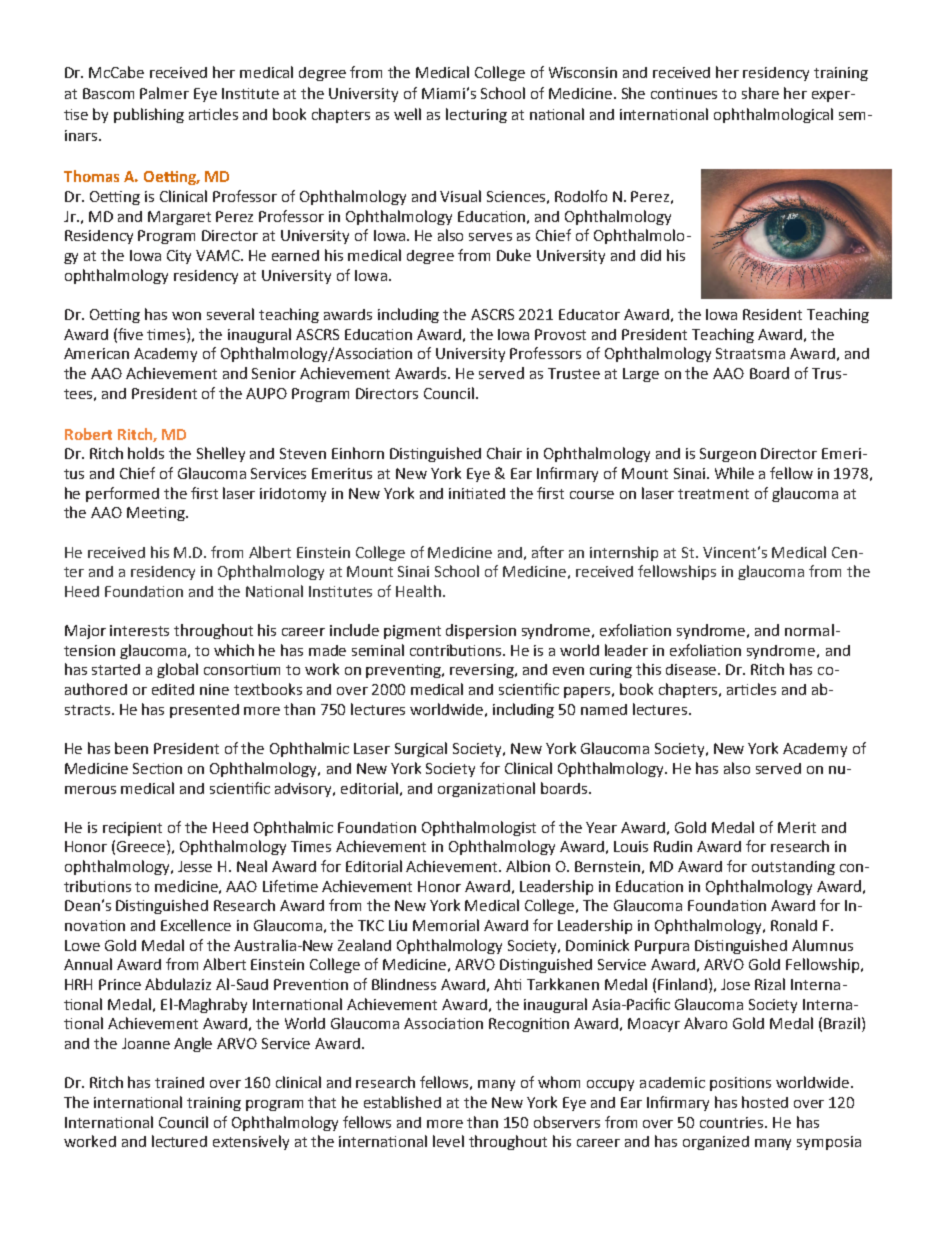 Image resolution: width=952 pixels, height=1233 pixels. Describe the element at coordinates (179, 1082) in the screenshot. I see `trained` at that location.
